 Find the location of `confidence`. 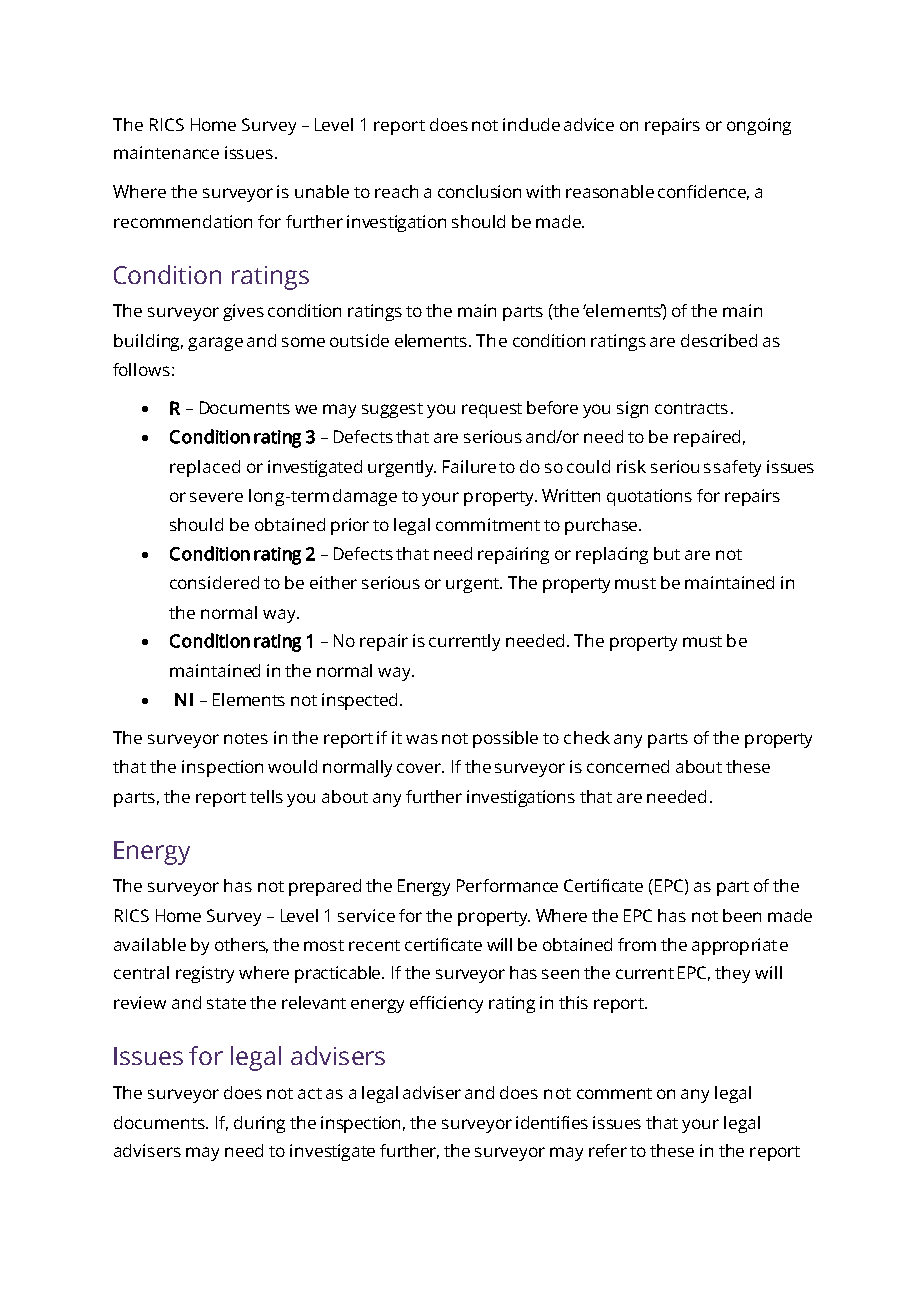

confidence is located at coordinates (703, 192).
